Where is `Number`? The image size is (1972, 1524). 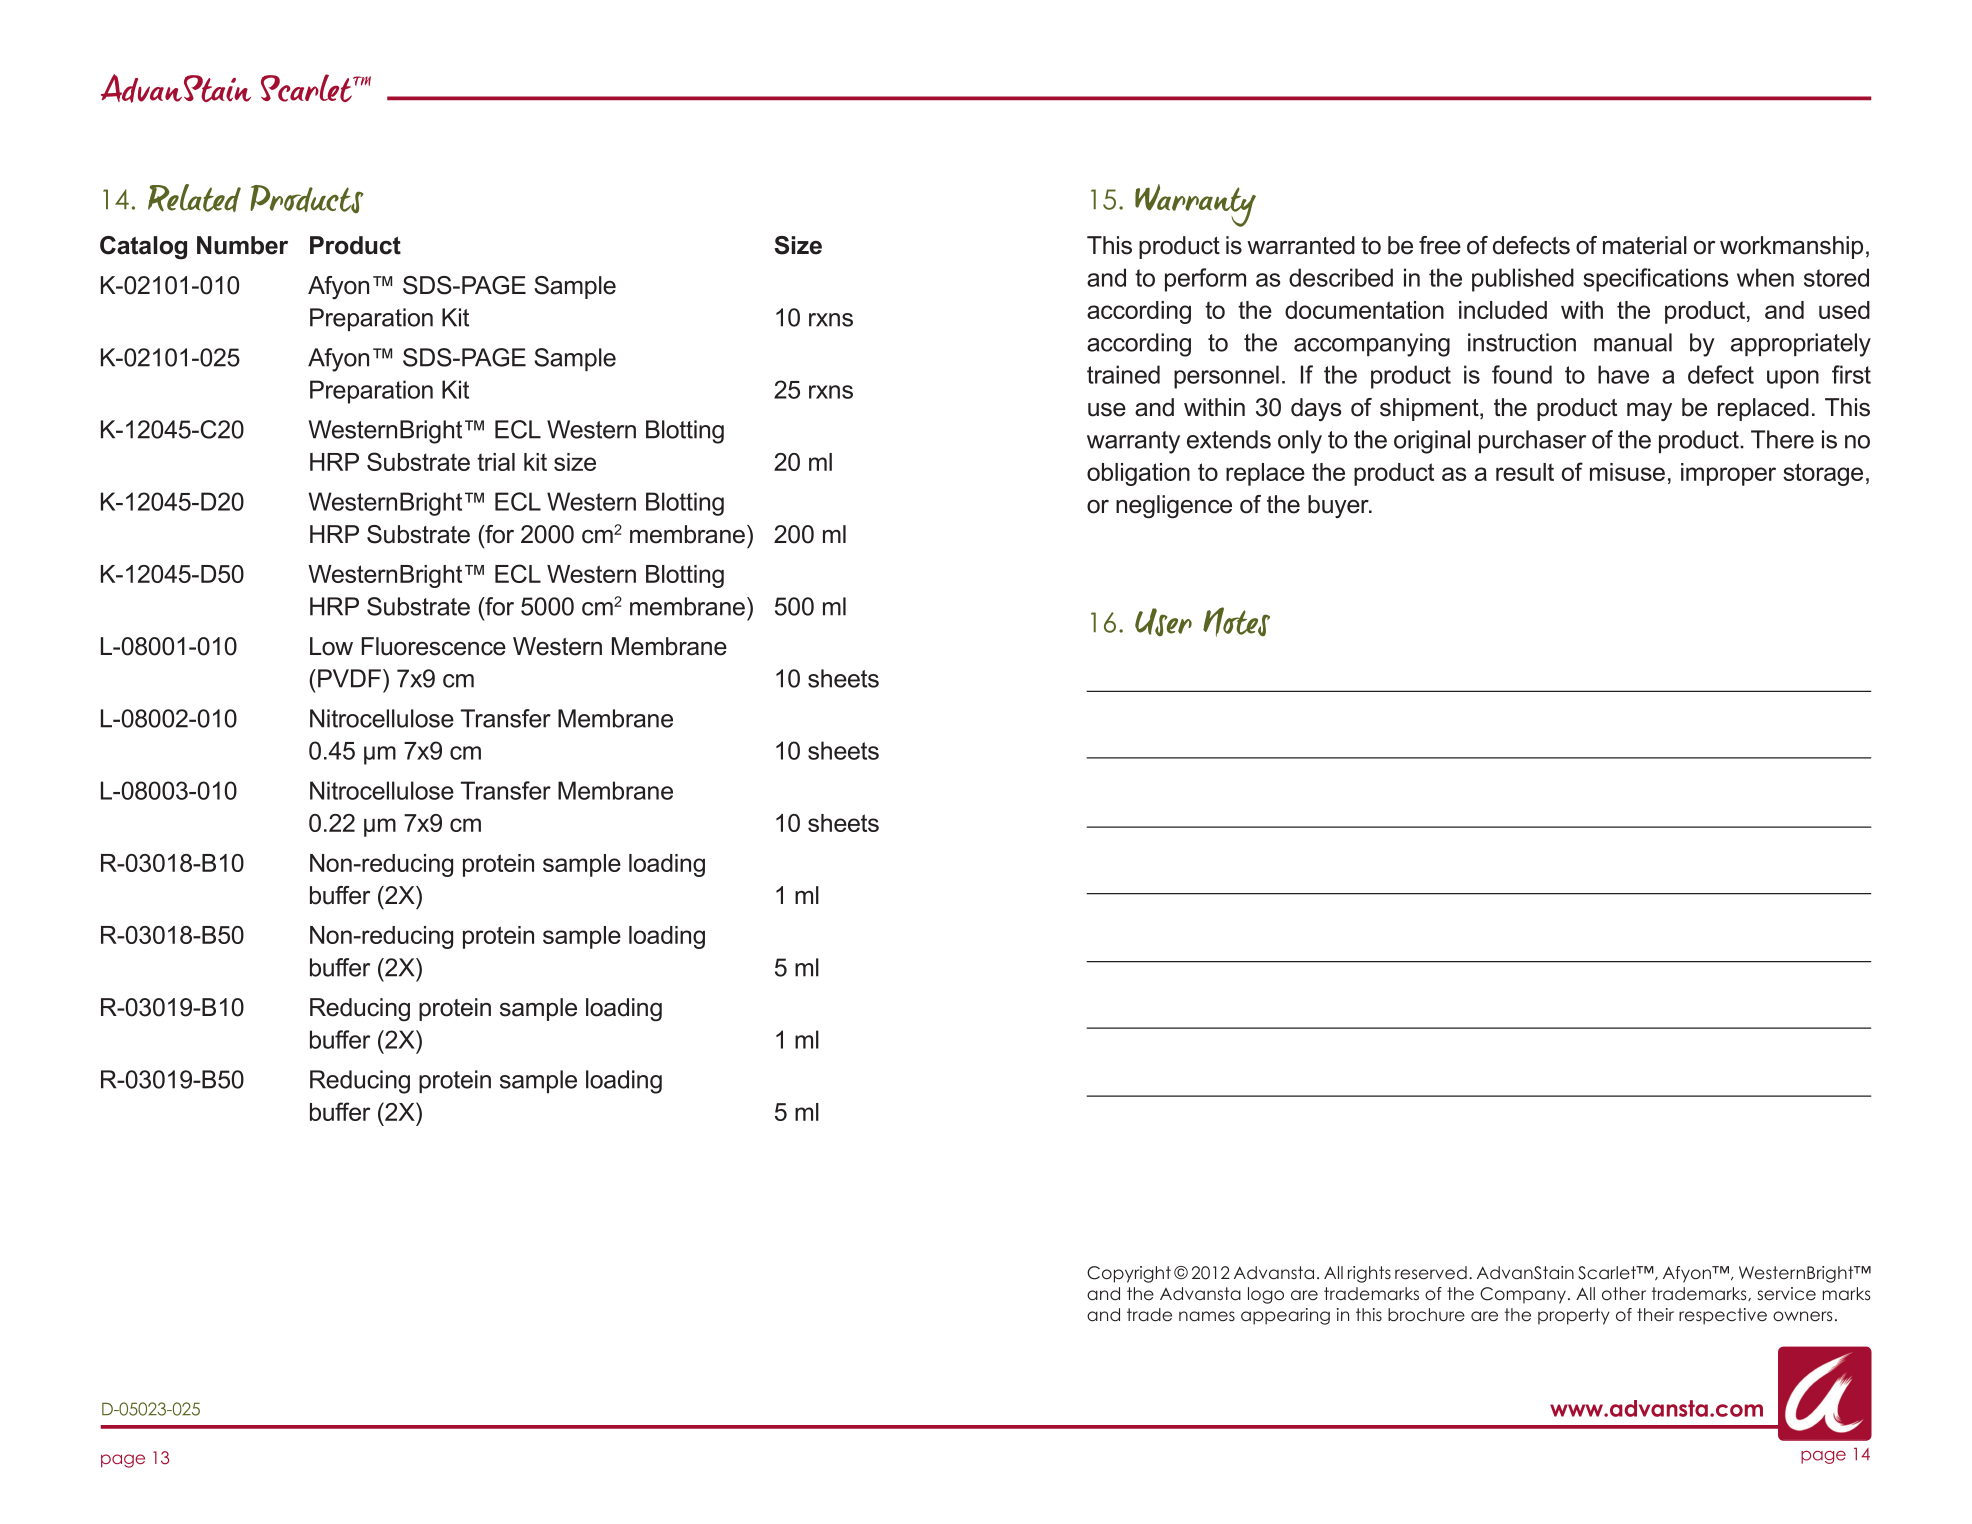
Number is located at coordinates (242, 245).
